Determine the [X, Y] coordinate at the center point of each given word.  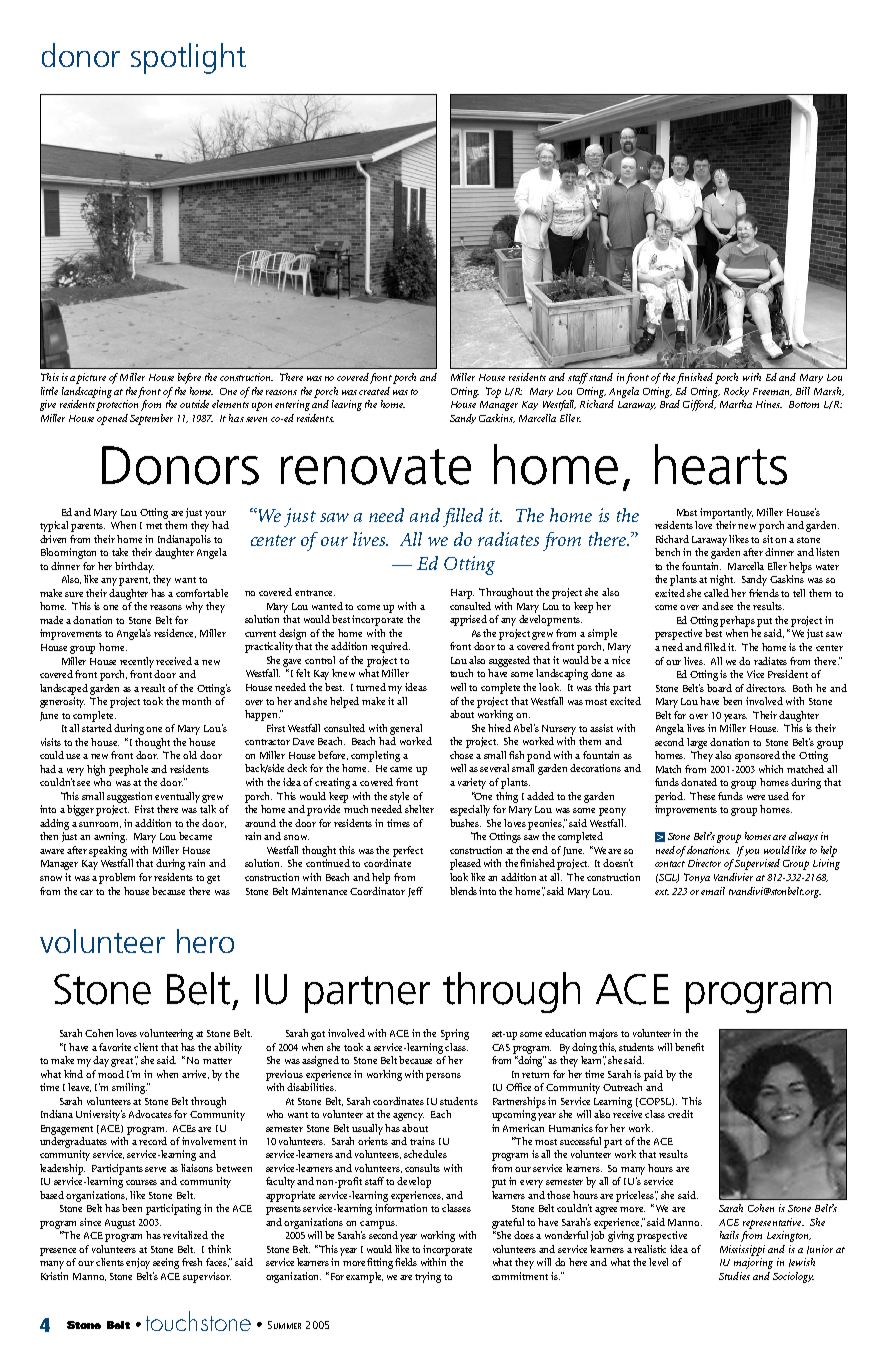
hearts [721, 464]
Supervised [757, 864]
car [86, 892]
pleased [465, 864]
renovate [376, 467]
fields [406, 1262]
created [374, 391]
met [154, 526]
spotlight [188, 58]
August [120, 1224]
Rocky [736, 392]
